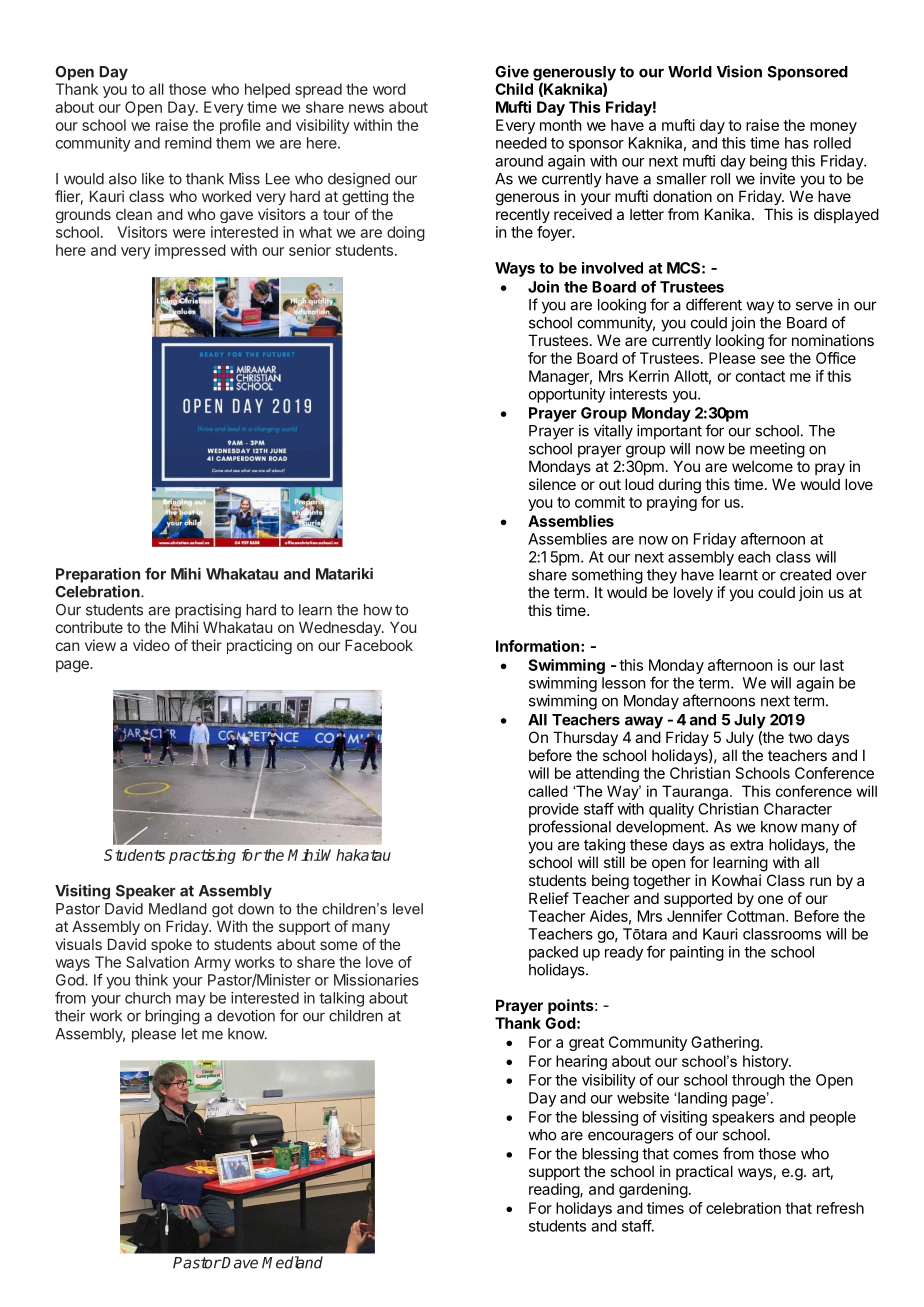 The width and height of the screenshot is (924, 1307). Describe the element at coordinates (552, 484) in the screenshot. I see `silence` at that location.
